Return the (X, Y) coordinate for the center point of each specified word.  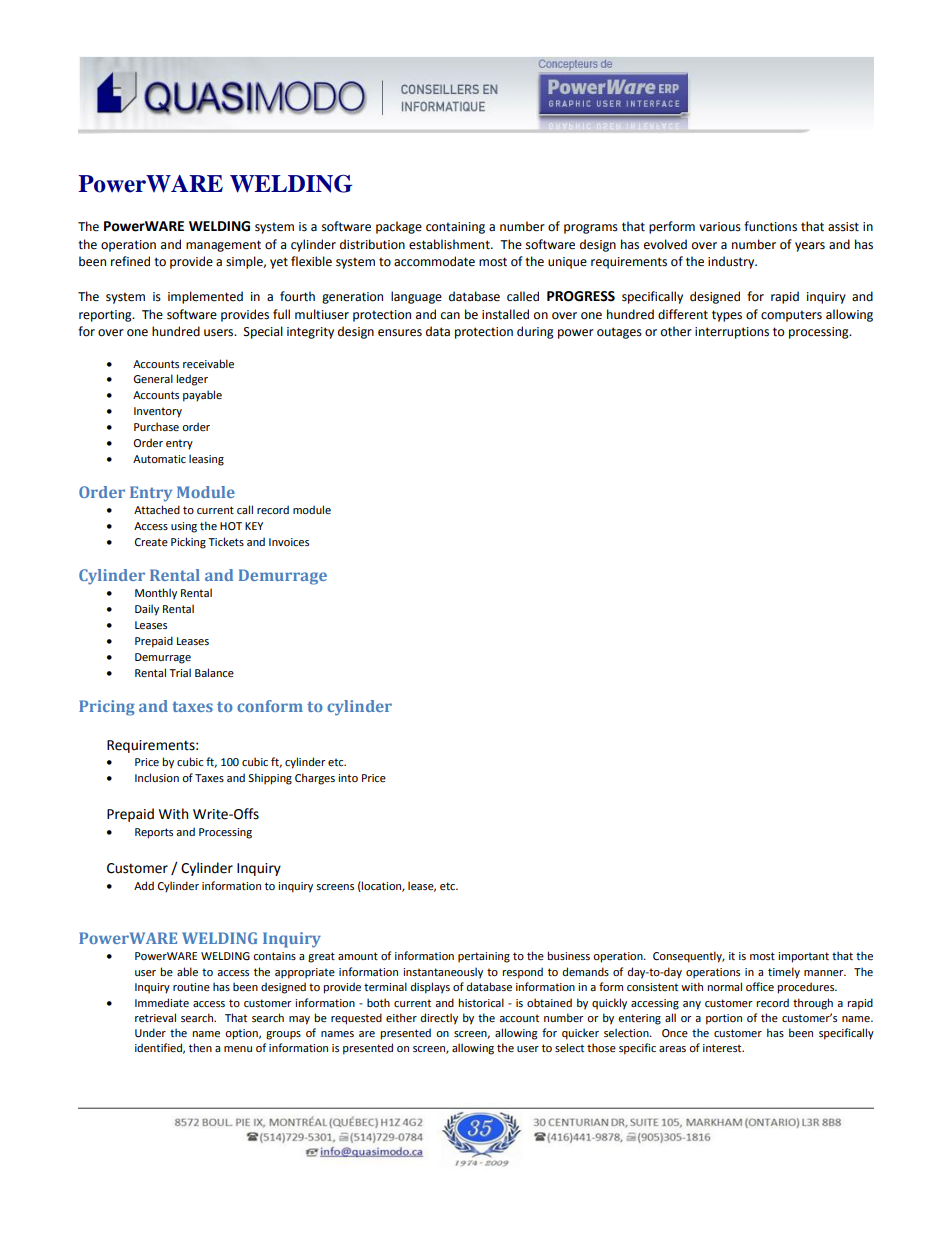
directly (439, 1019)
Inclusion (157, 777)
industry (732, 262)
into (348, 778)
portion (724, 1019)
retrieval (155, 1017)
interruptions (732, 333)
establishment (450, 244)
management (223, 246)
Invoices (289, 542)
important (803, 957)
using (184, 527)
